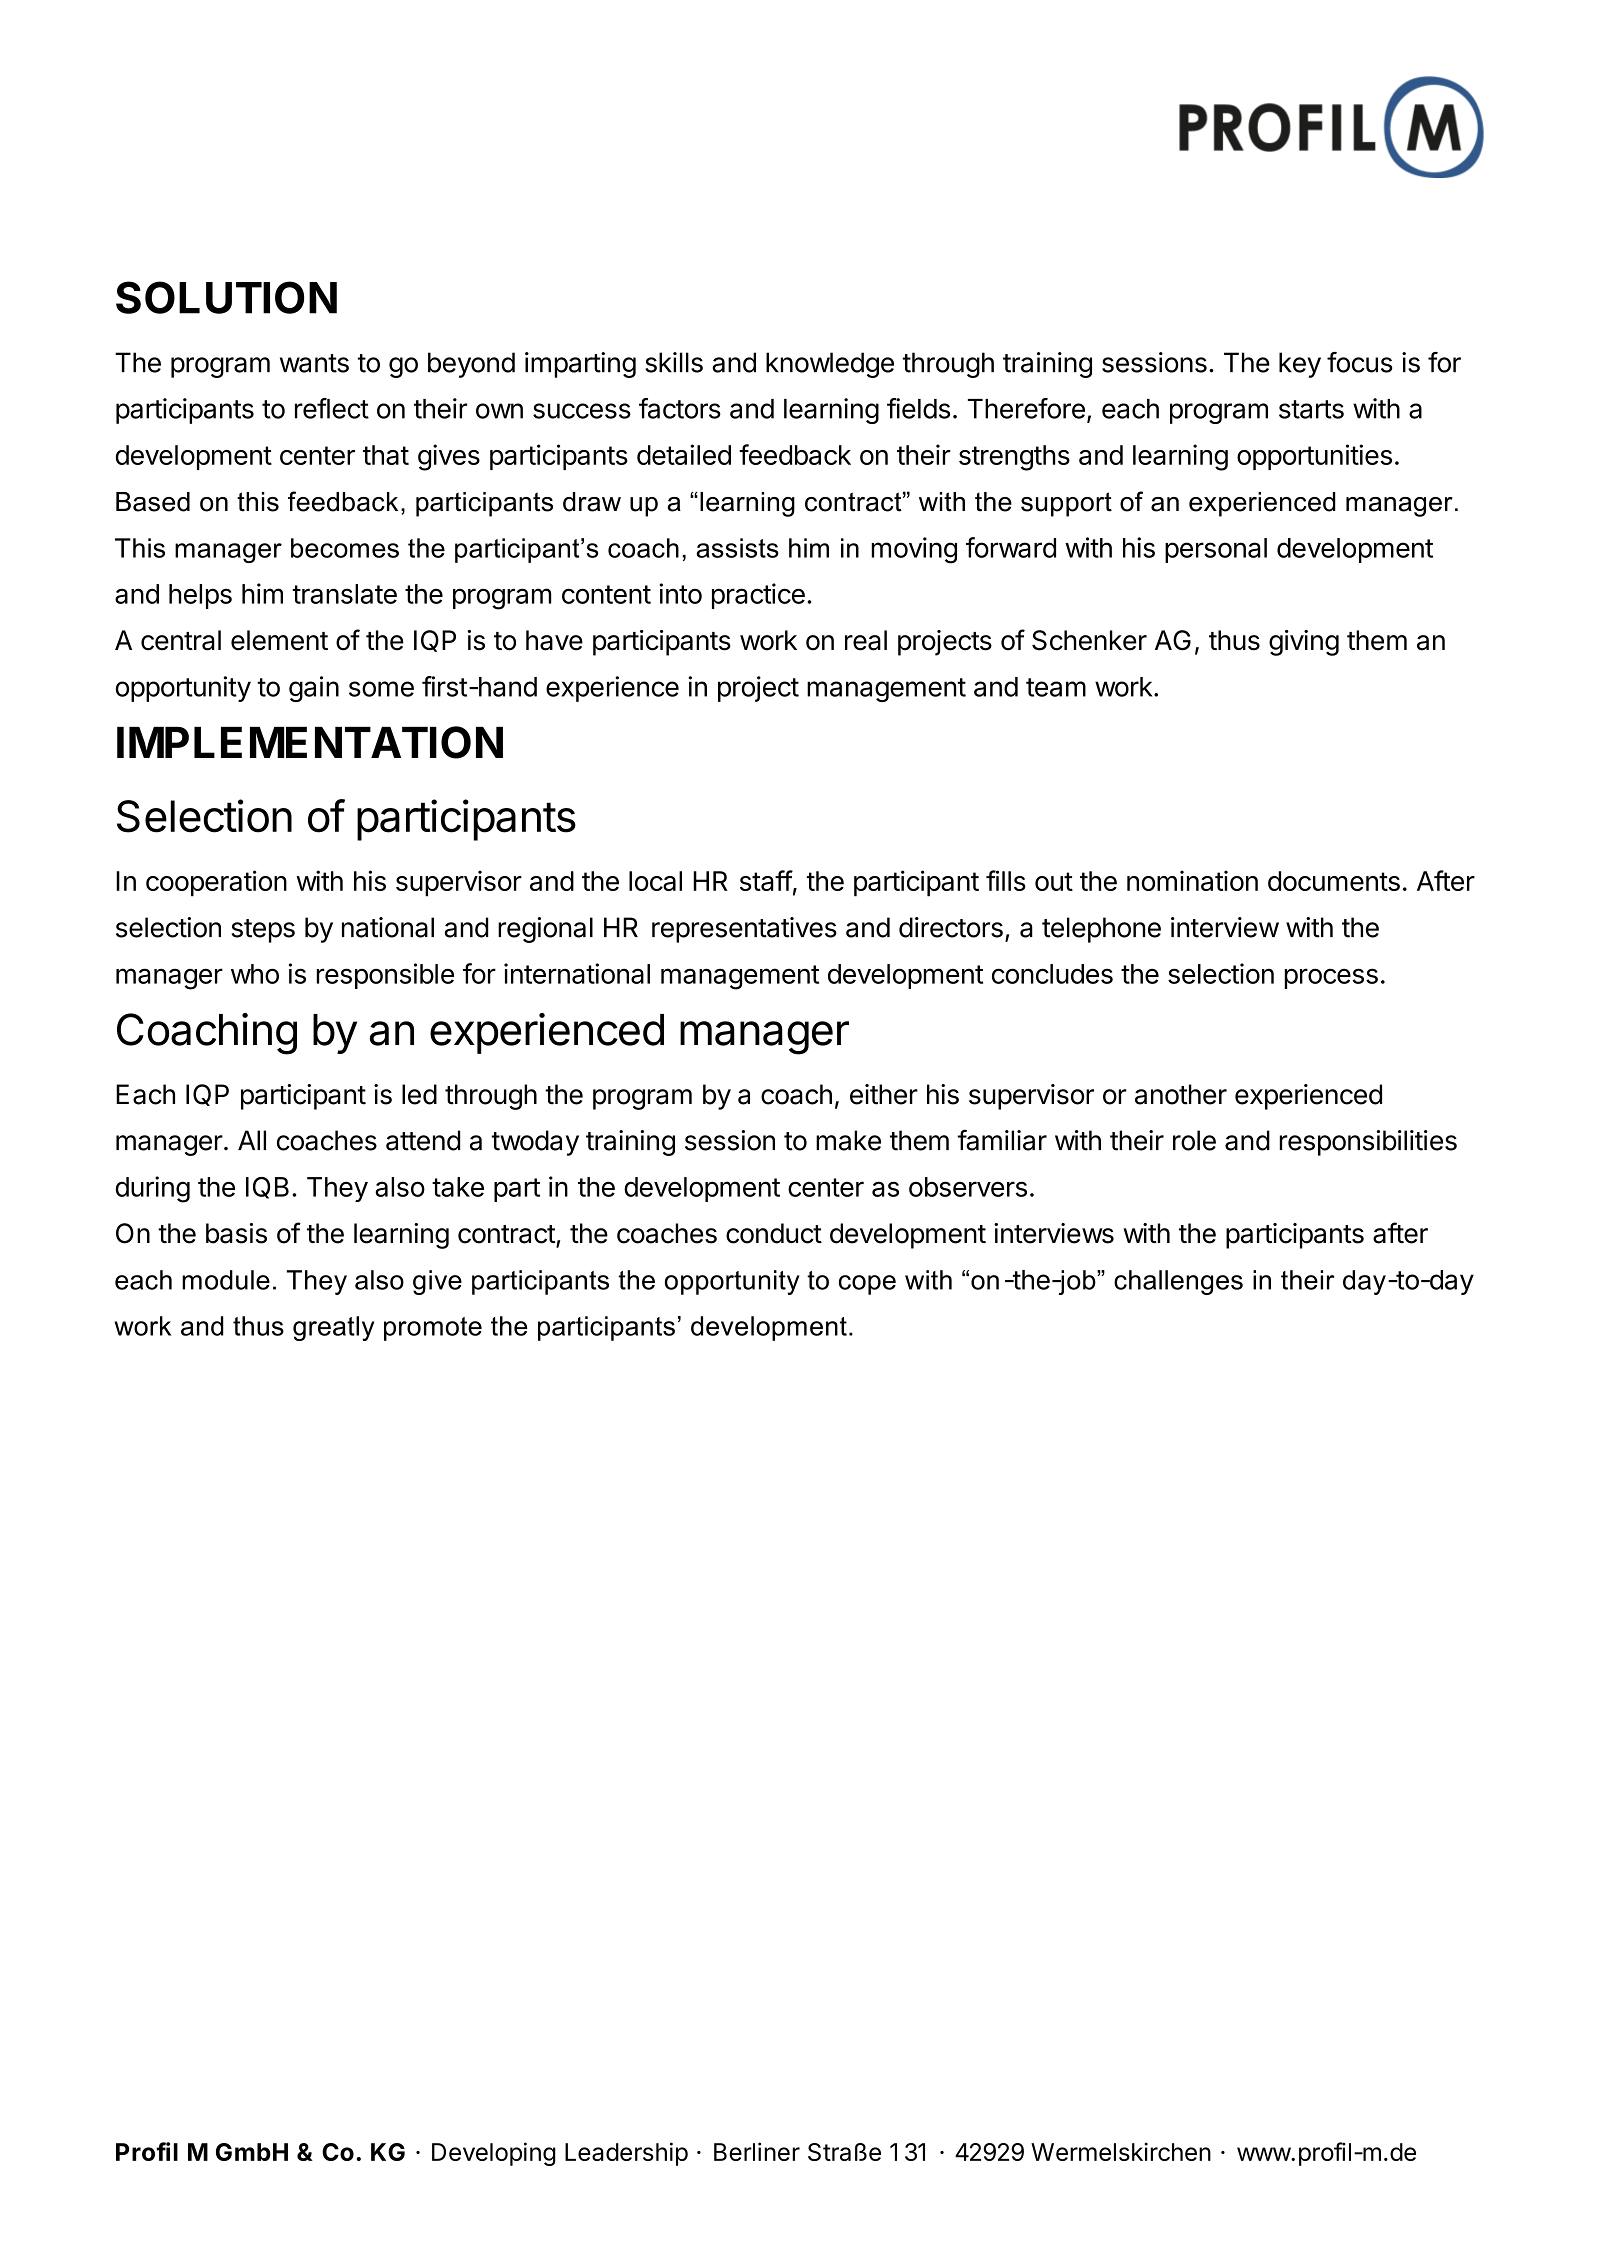 The width and height of the image is (1598, 2261). What do you see at coordinates (1331, 978) in the image?
I see `process` at bounding box center [1331, 978].
